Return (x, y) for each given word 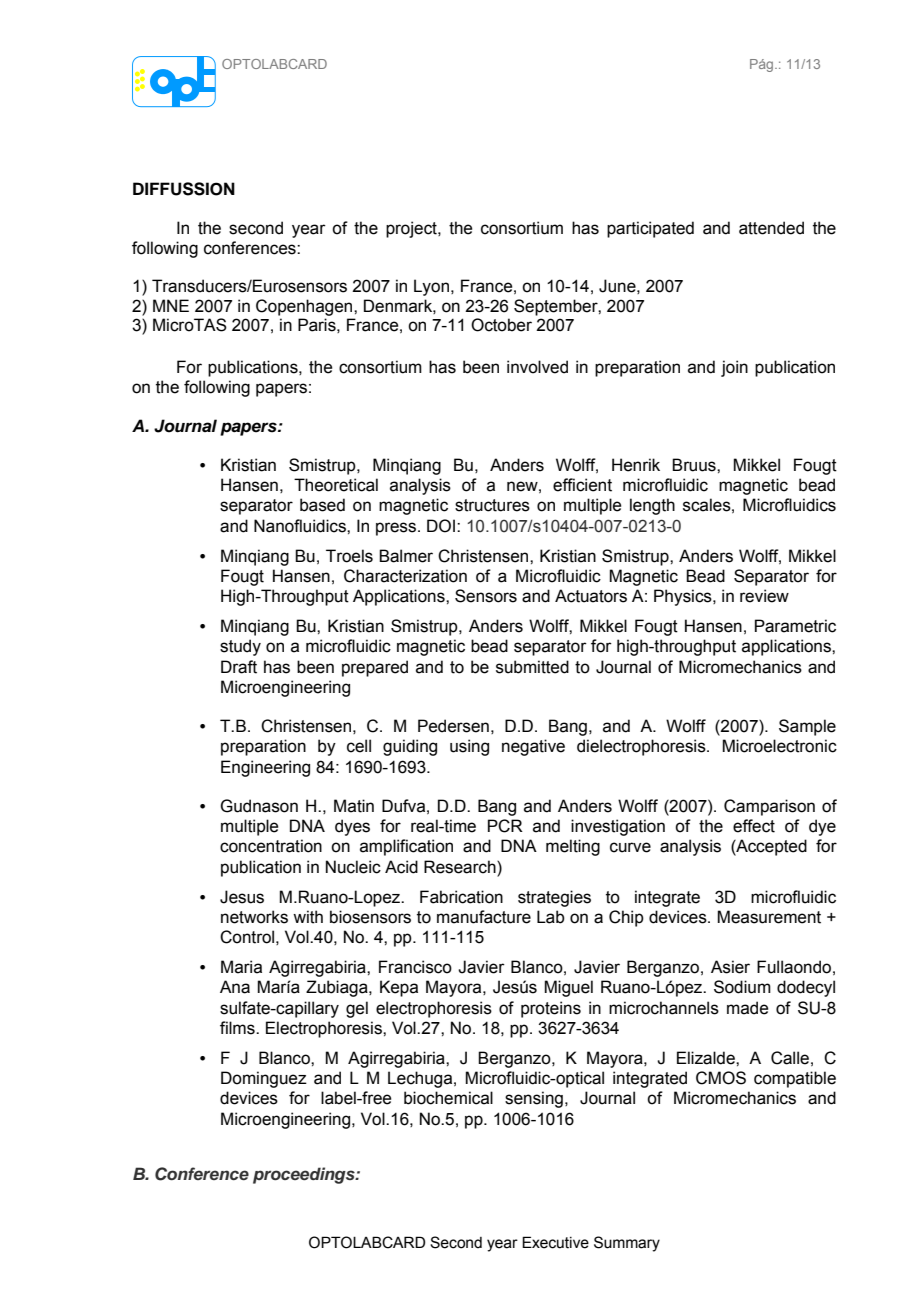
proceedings (305, 1175)
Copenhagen (305, 307)
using (469, 747)
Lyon (431, 287)
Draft (239, 667)
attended (771, 228)
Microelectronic (779, 746)
